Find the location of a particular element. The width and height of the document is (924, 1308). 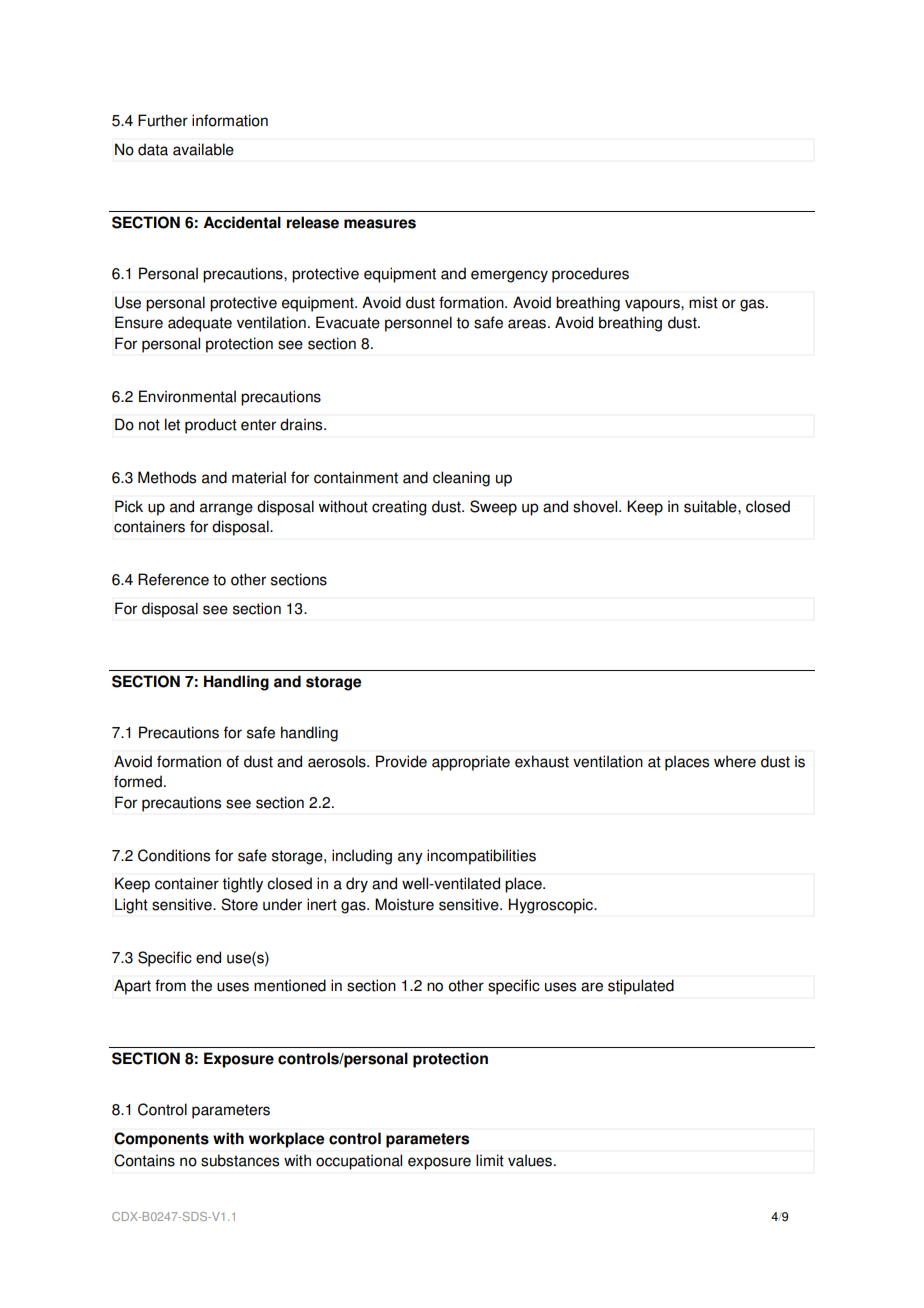

limit is located at coordinates (490, 1160).
